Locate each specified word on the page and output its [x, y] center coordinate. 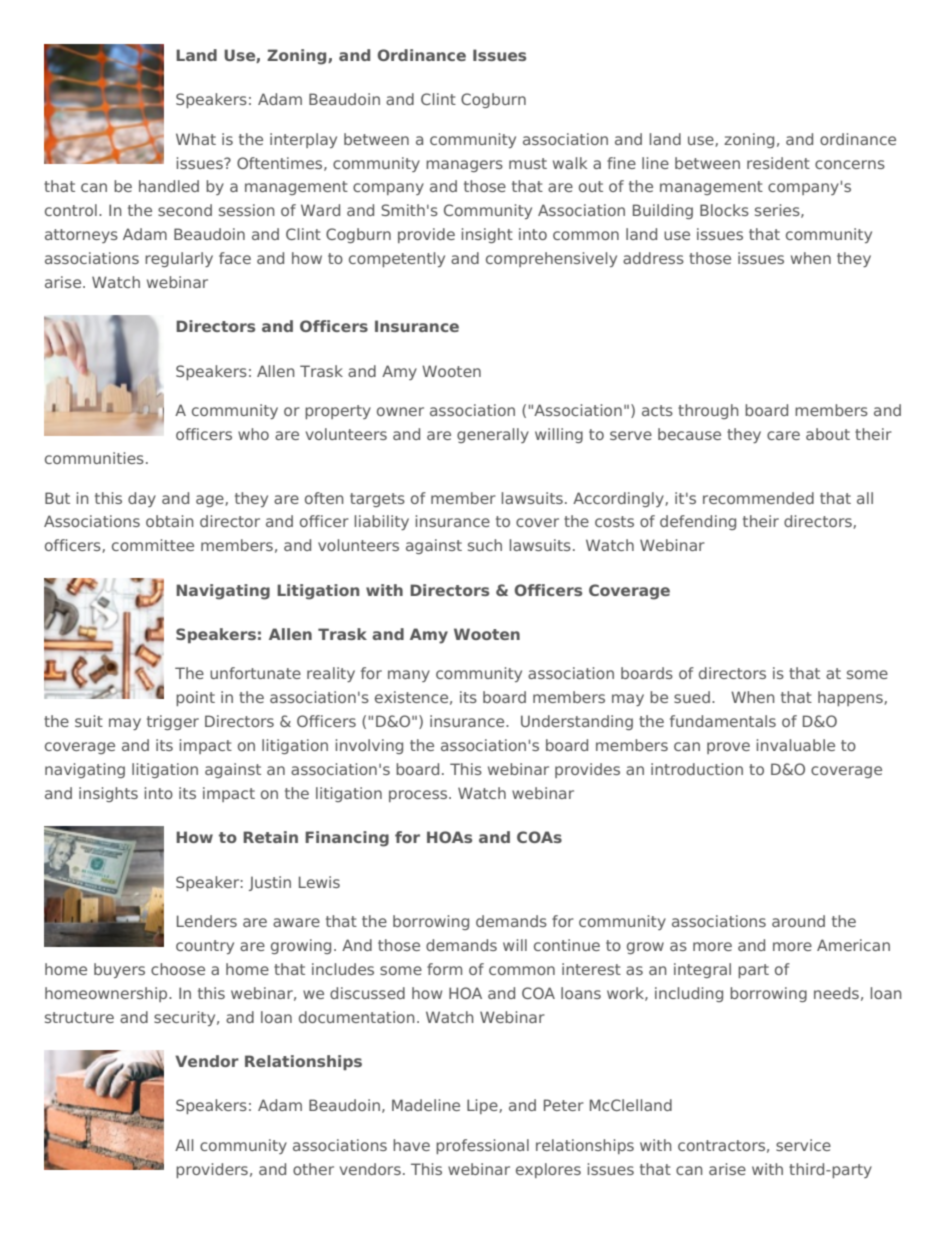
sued [692, 697]
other [313, 1169]
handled [169, 186]
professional [482, 1146]
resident [778, 163]
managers [464, 166]
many [409, 676]
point [195, 698]
